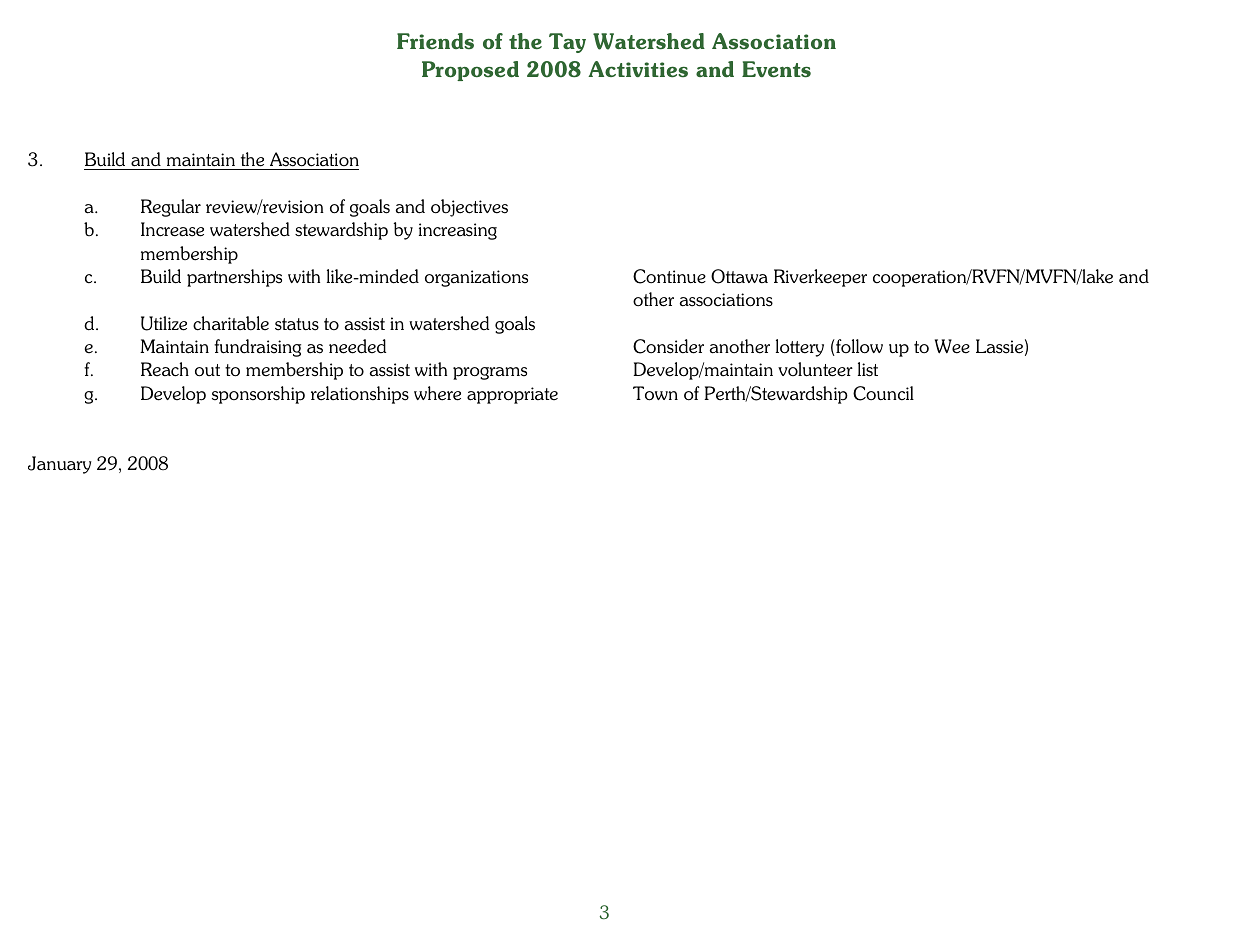 The width and height of the screenshot is (1233, 952). I want to click on follow, so click(858, 347).
